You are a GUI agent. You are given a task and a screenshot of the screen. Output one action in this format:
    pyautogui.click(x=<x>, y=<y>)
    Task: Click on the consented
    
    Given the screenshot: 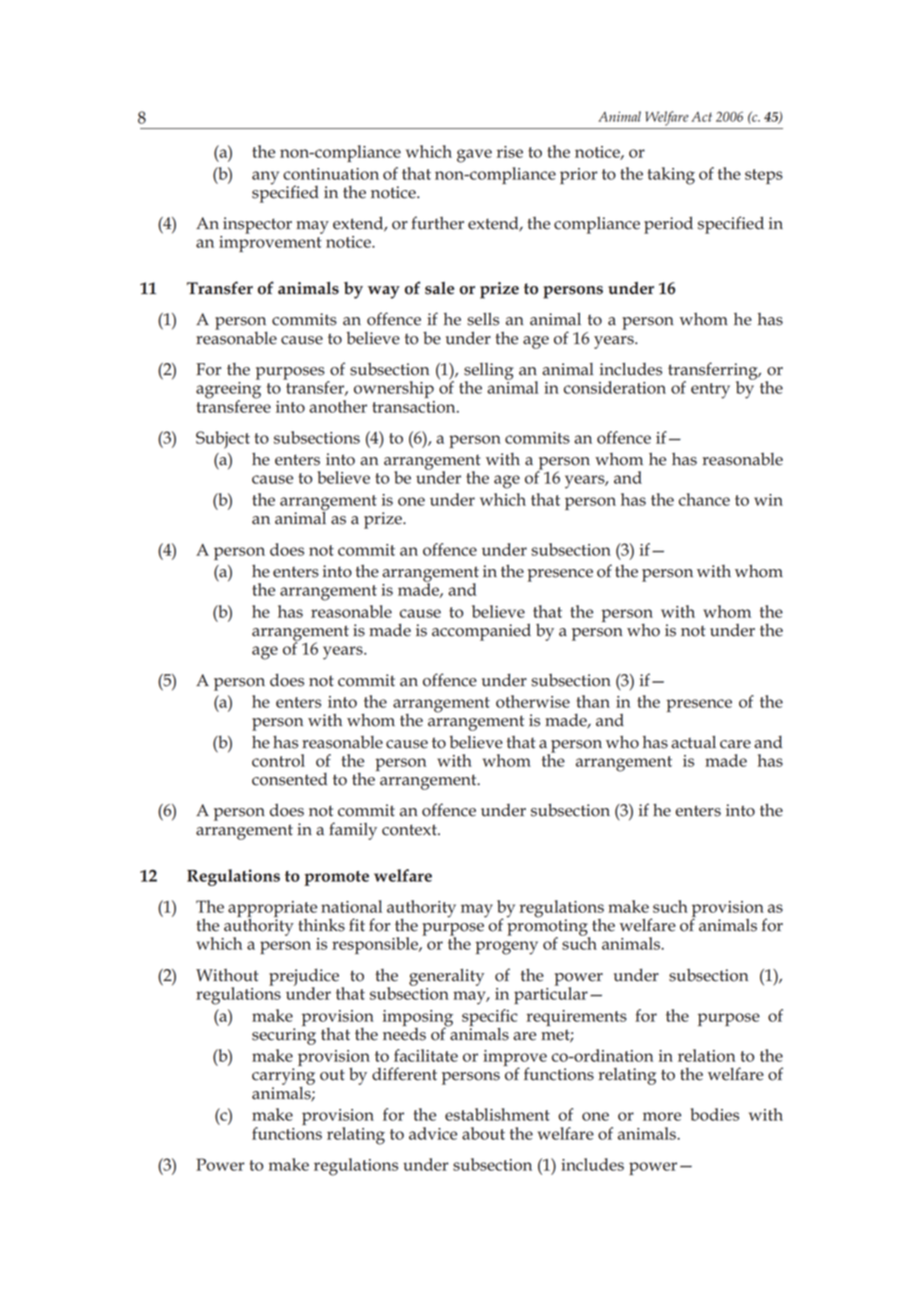 What is the action you would take?
    pyautogui.click(x=289, y=779)
